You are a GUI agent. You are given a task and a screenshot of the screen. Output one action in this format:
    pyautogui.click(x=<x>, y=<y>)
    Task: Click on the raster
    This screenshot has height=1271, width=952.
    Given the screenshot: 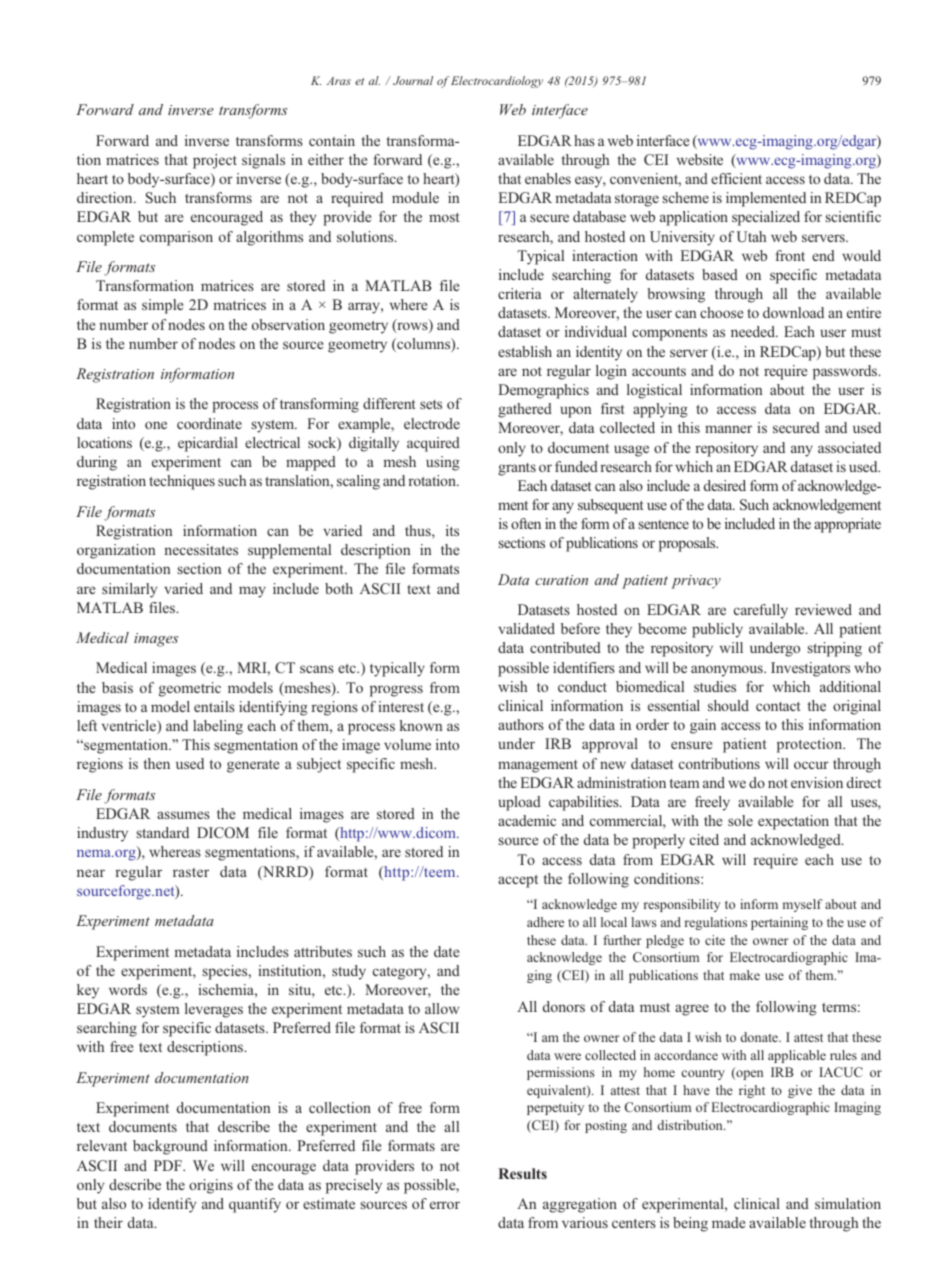 What is the action you would take?
    pyautogui.click(x=191, y=872)
